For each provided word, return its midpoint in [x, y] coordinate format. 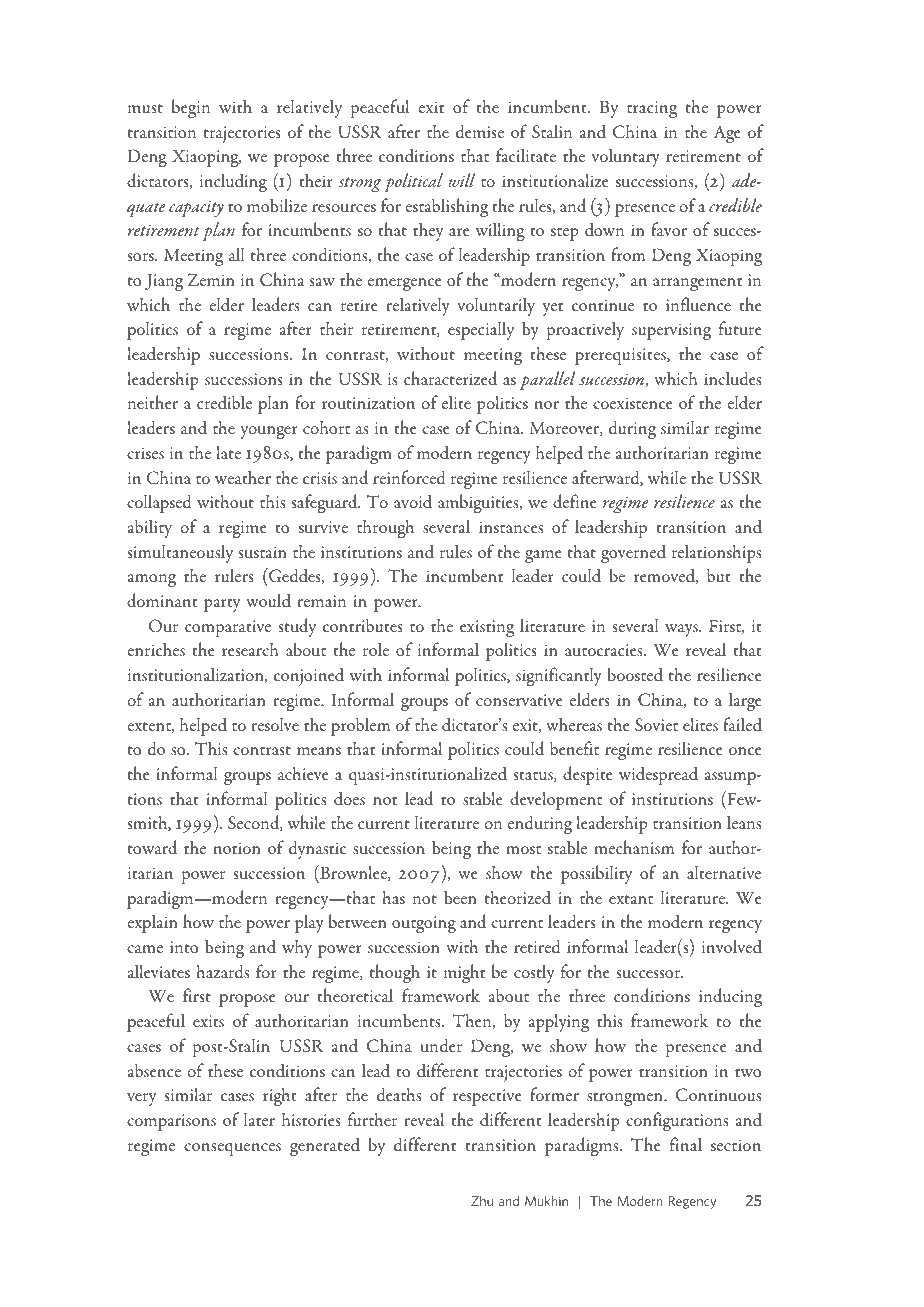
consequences [232, 1149]
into [184, 947]
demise [480, 131]
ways [682, 630]
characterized [450, 378]
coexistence [633, 403]
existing [487, 629]
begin [191, 109]
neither [153, 402]
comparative [228, 628]
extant [631, 899]
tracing [652, 110]
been [460, 897]
